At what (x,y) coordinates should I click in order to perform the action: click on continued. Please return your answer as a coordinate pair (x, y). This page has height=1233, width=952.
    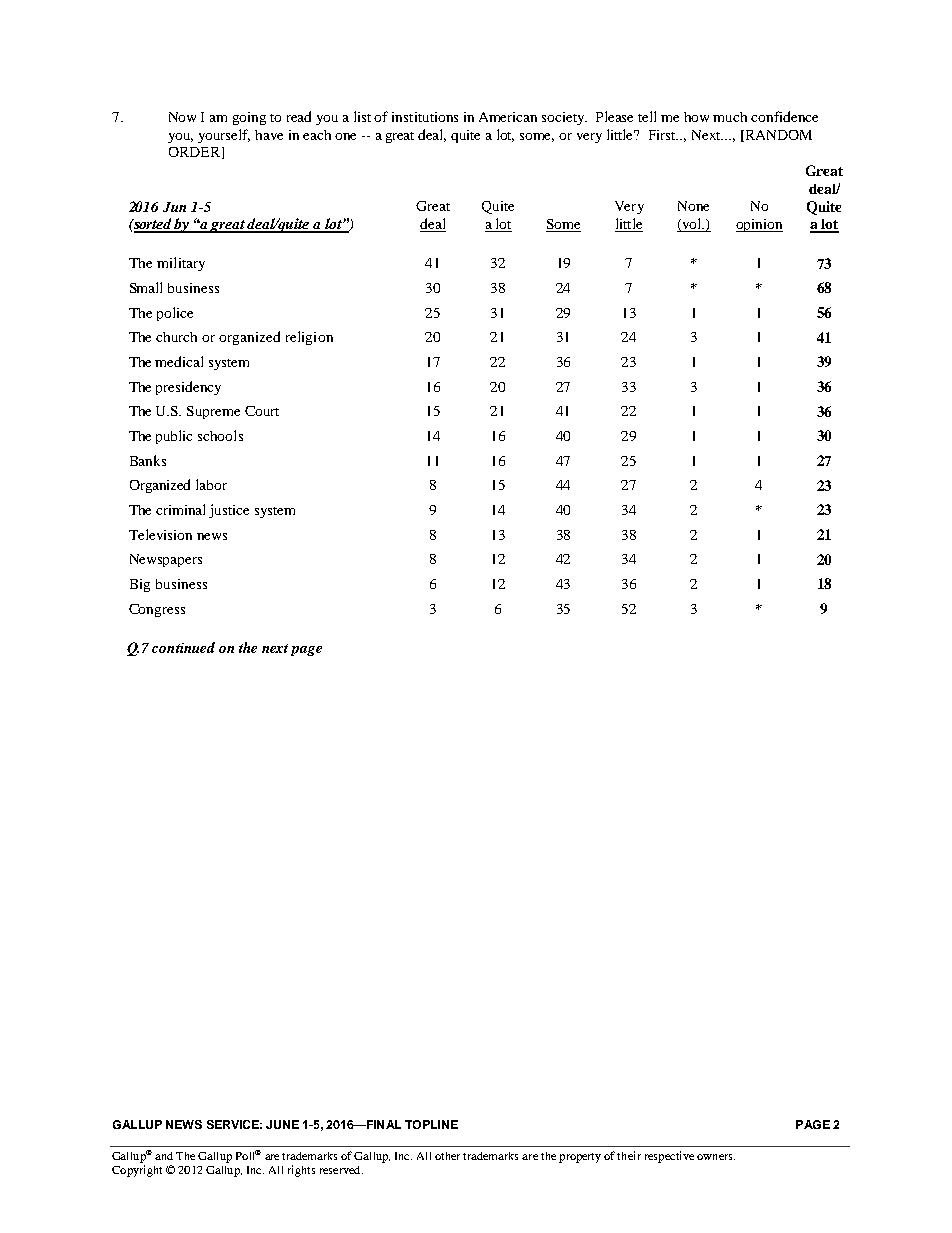
    Looking at the image, I should click on (183, 647).
